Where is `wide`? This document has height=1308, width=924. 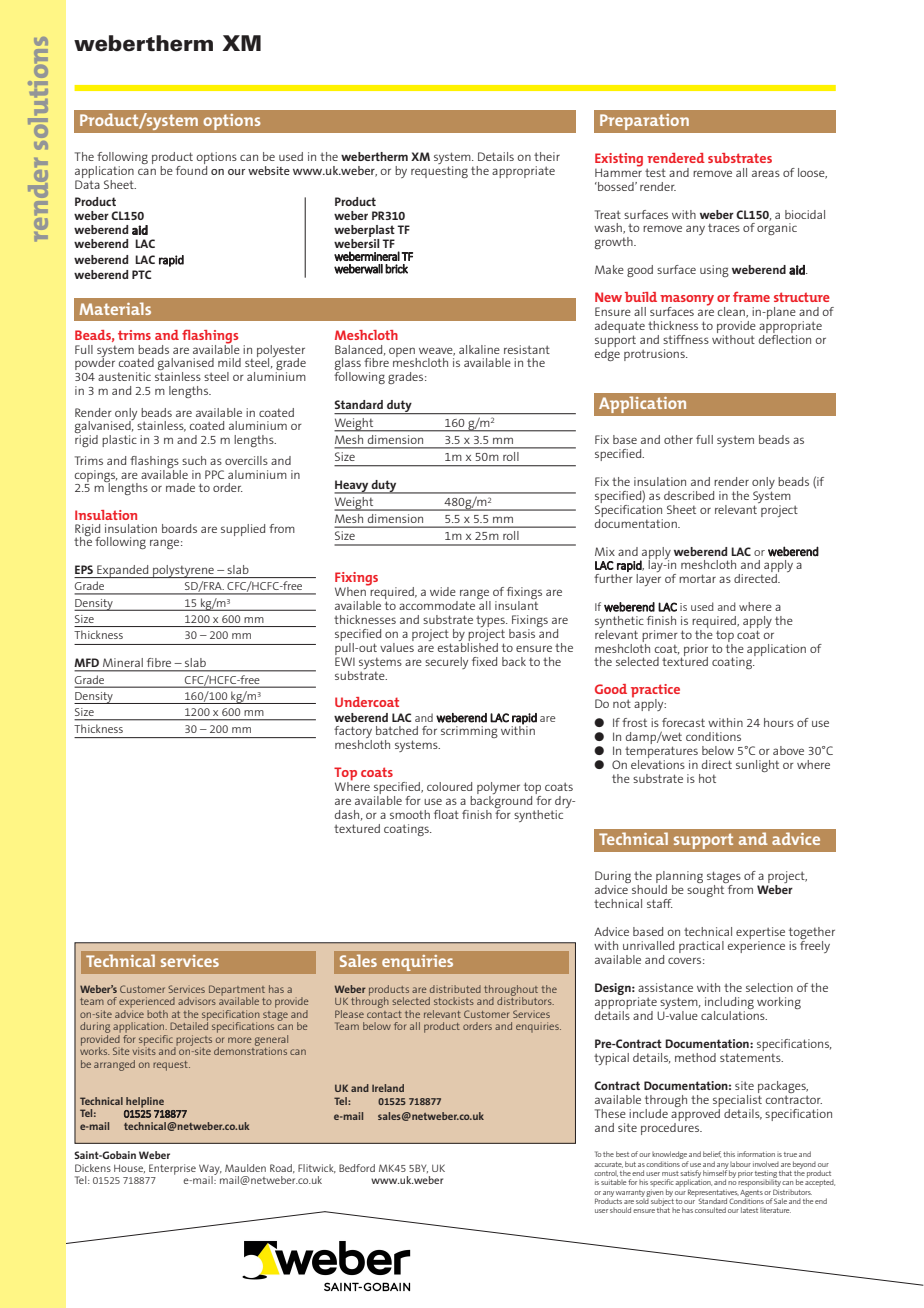
wide is located at coordinates (443, 591).
